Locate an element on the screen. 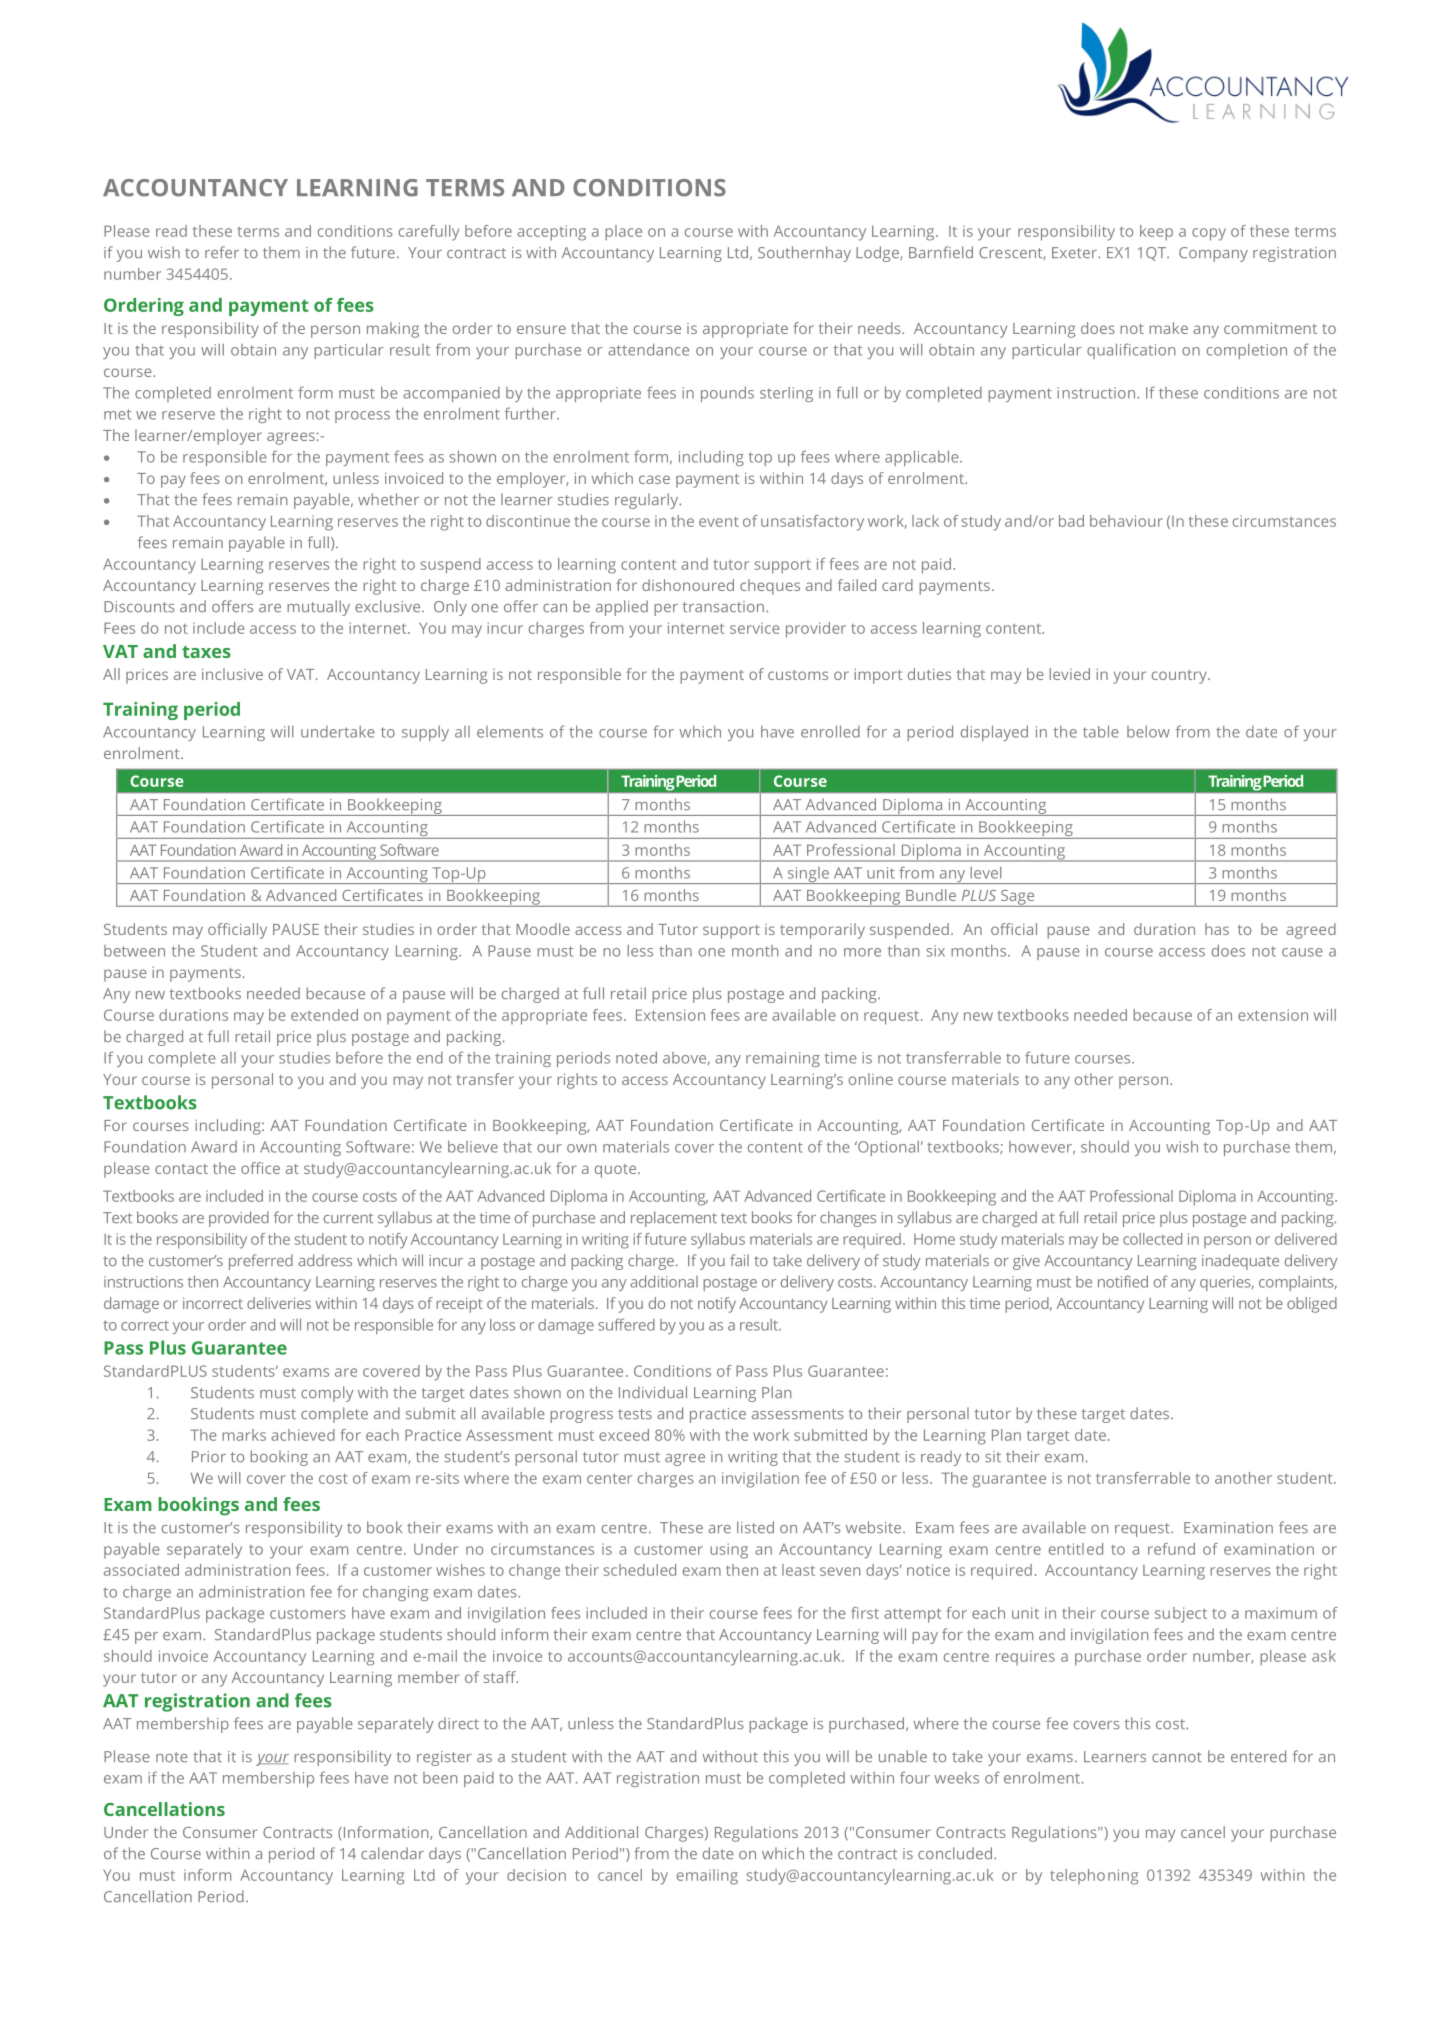 The width and height of the screenshot is (1440, 2037). Company is located at coordinates (1213, 254).
